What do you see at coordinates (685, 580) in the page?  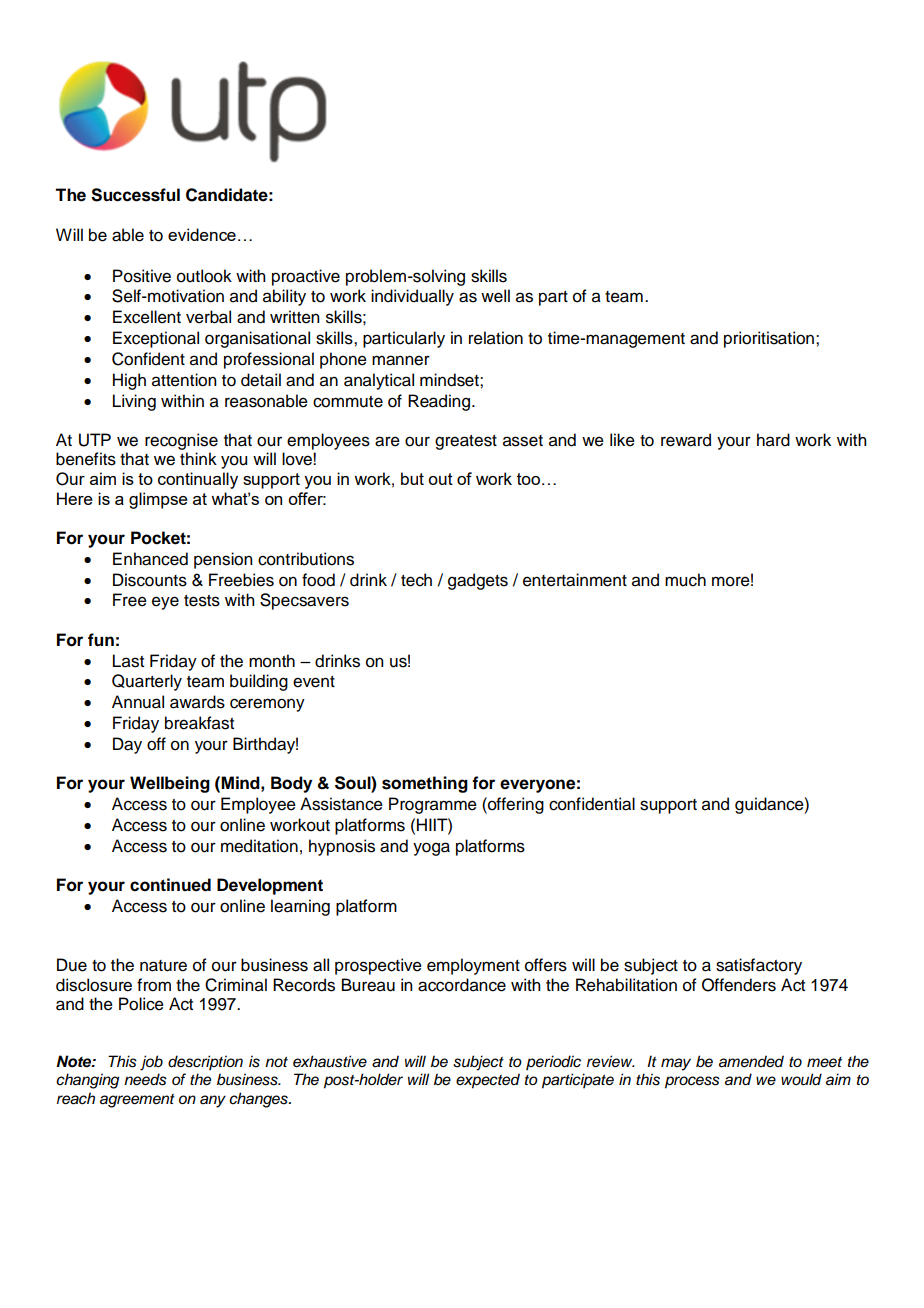 I see `much` at bounding box center [685, 580].
